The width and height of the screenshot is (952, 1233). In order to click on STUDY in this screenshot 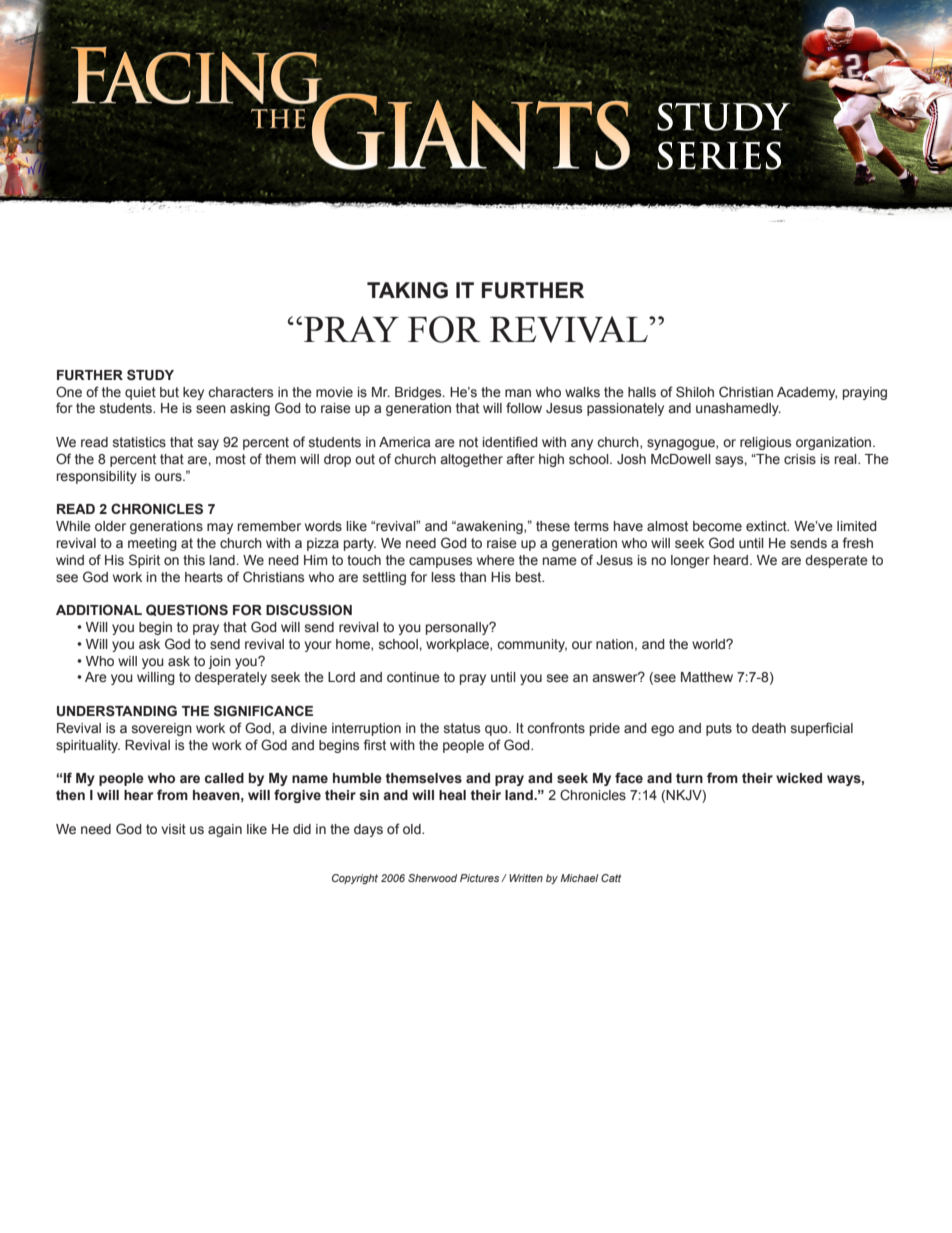, I will do `click(150, 375)`.
